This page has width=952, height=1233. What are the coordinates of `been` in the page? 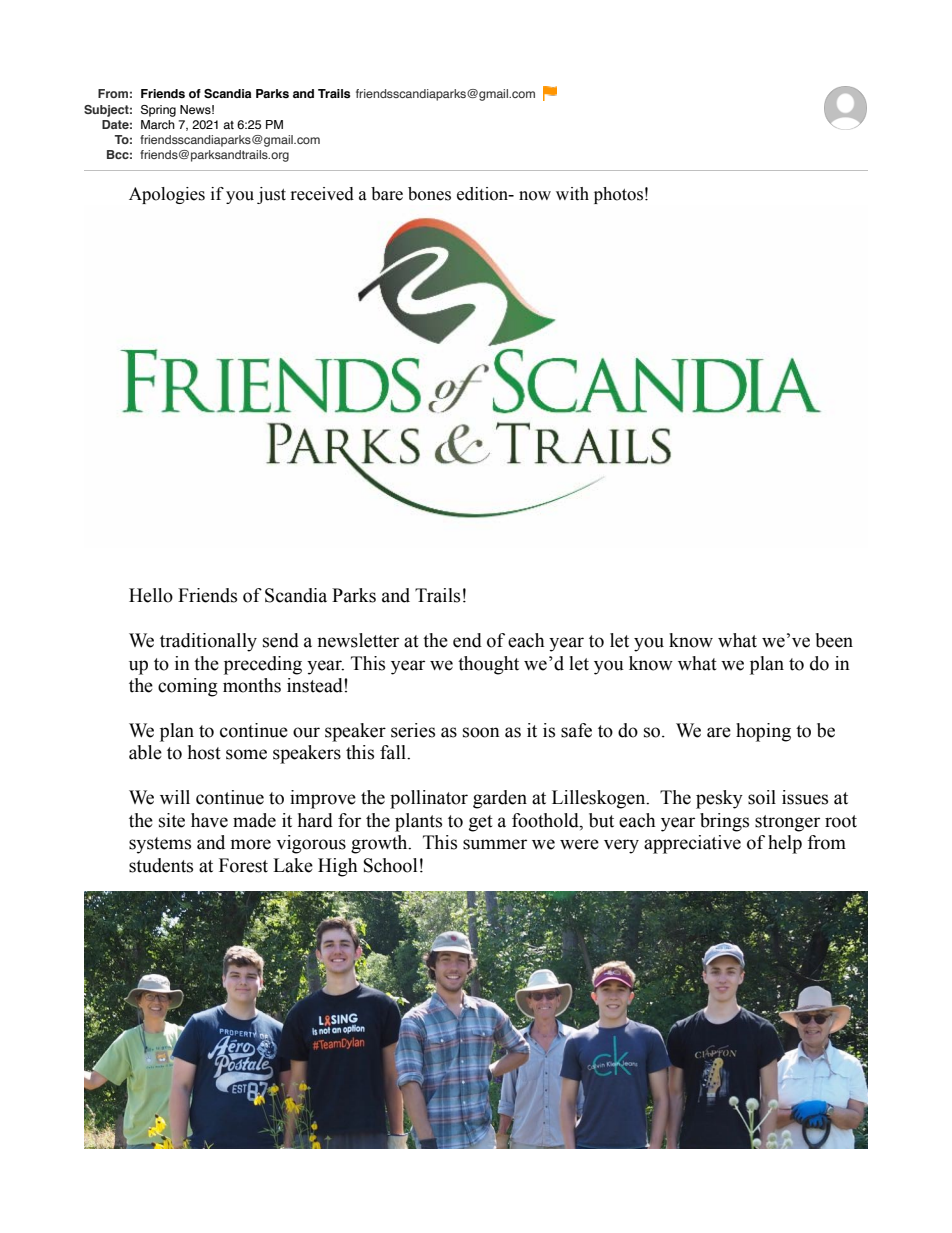 It's located at (834, 640).
